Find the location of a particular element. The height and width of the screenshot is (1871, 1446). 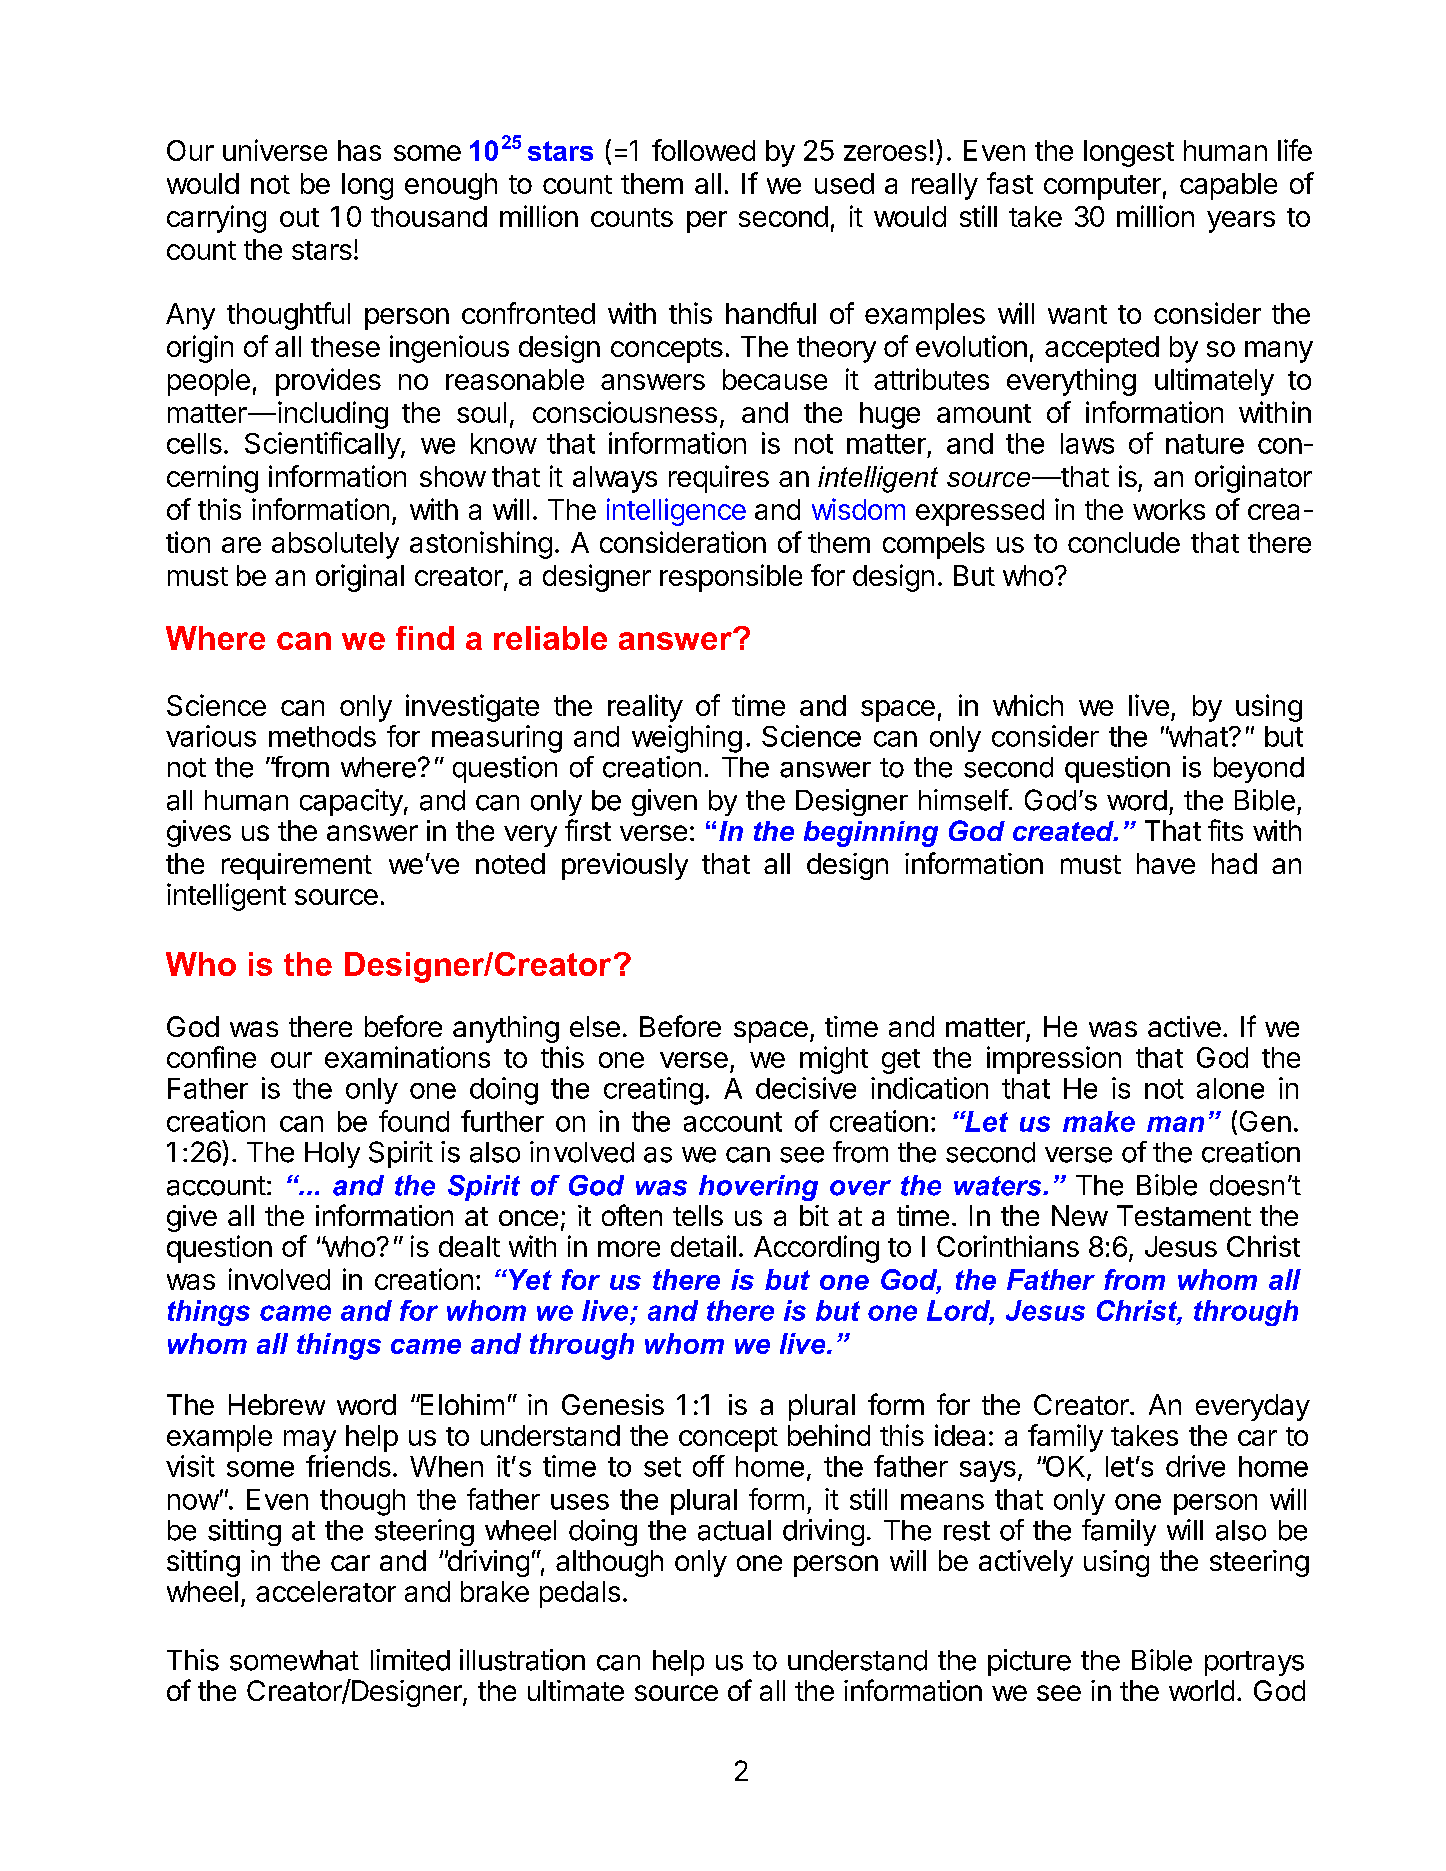

dealt is located at coordinates (469, 1246).
